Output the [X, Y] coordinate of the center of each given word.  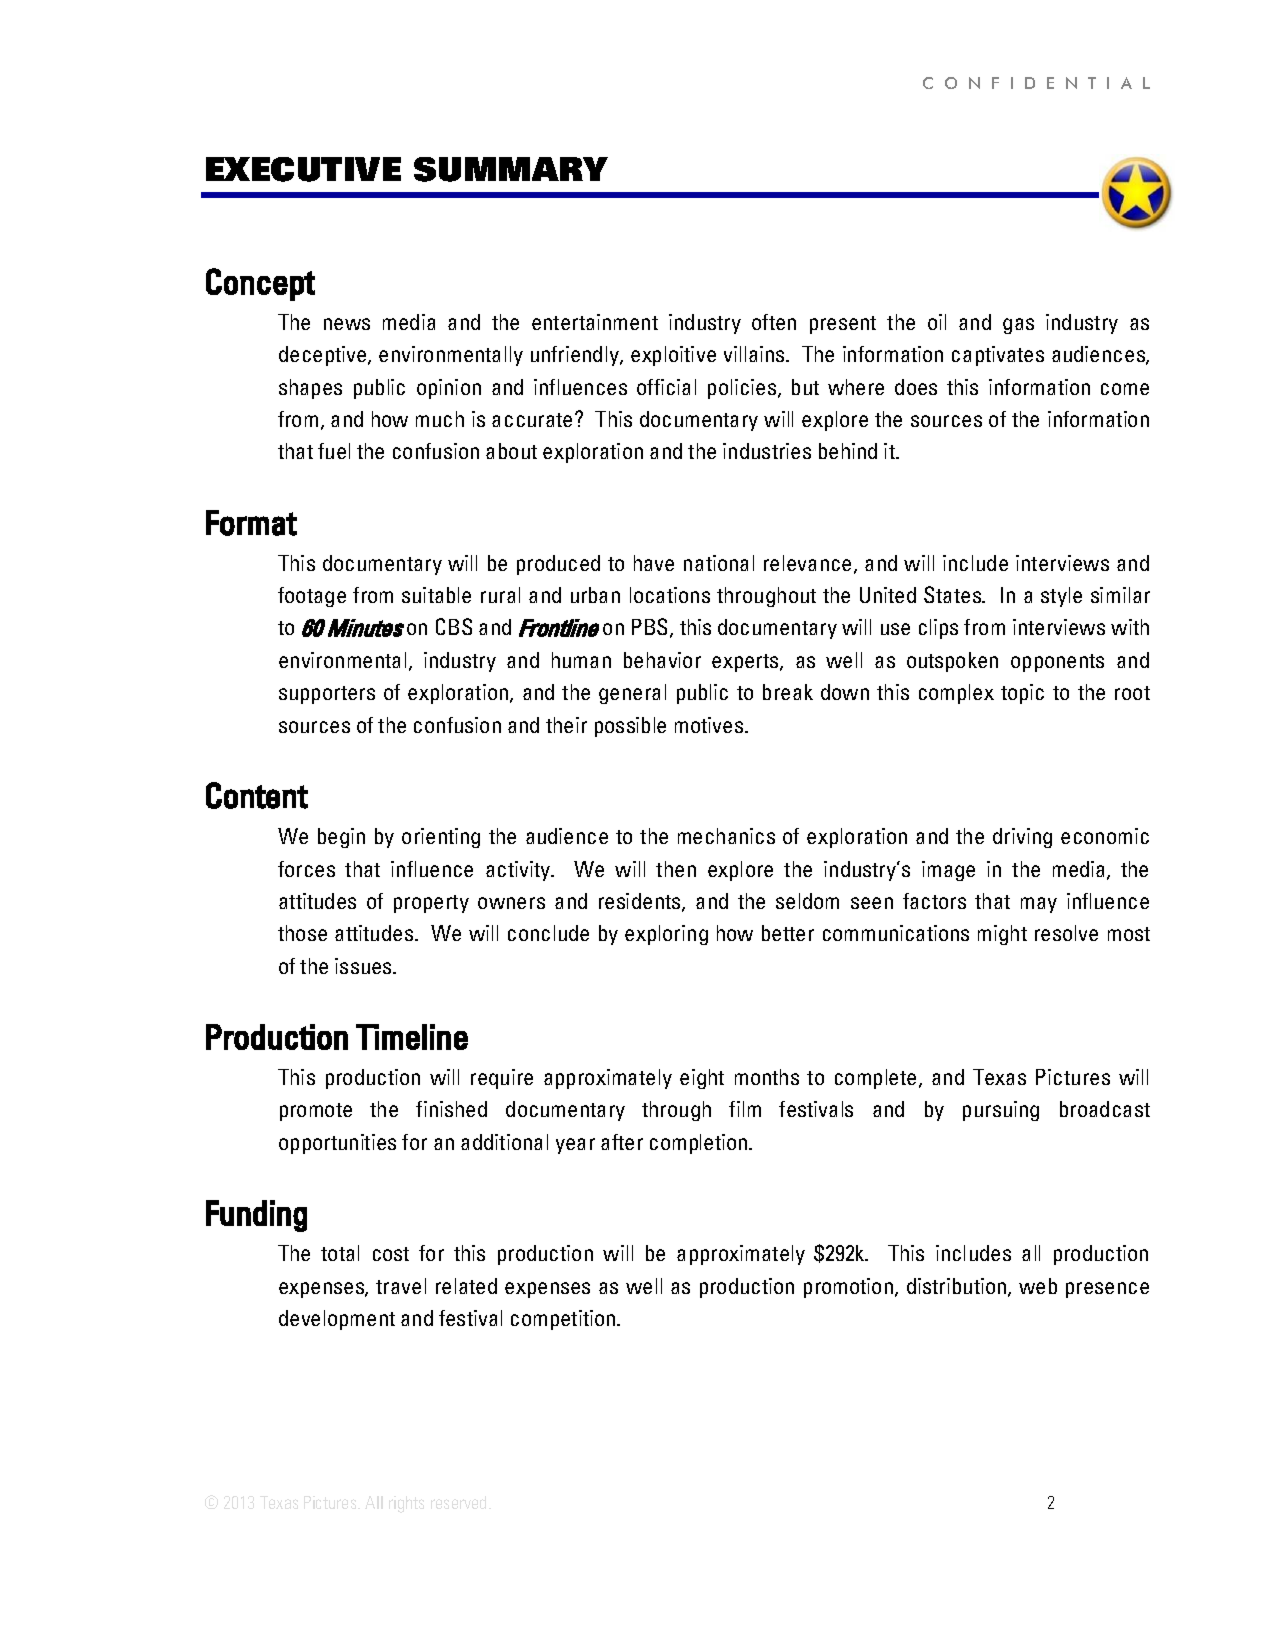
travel [401, 1286]
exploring [666, 935]
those [302, 933]
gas [1018, 326]
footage [312, 597]
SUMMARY [511, 169]
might [1002, 935]
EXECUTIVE [303, 169]
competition [564, 1320]
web [1038, 1286]
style [1061, 597]
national [719, 563]
